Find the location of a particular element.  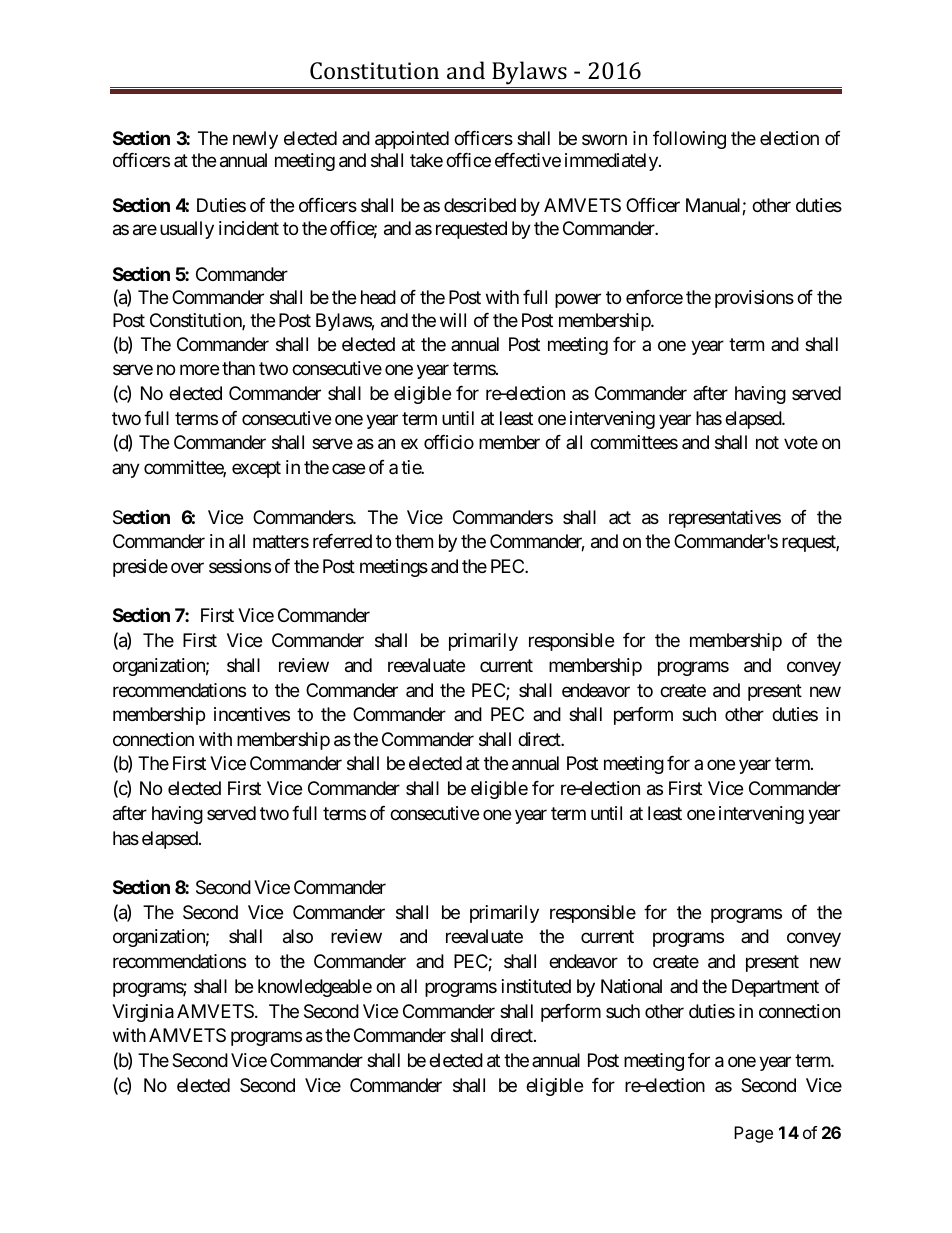

following is located at coordinates (689, 140).
